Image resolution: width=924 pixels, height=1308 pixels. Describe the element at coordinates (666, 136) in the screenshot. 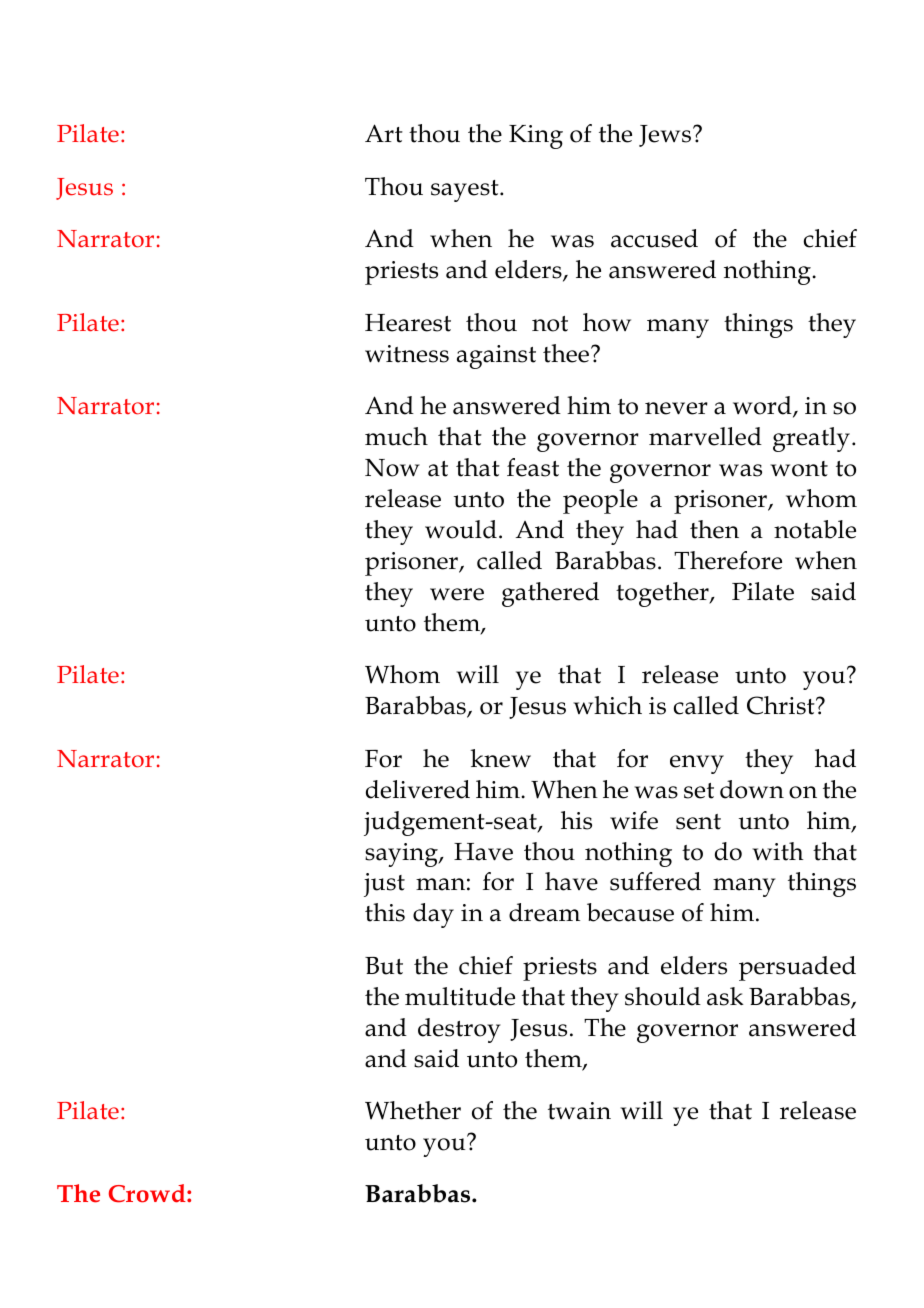

I see `Jews` at that location.
